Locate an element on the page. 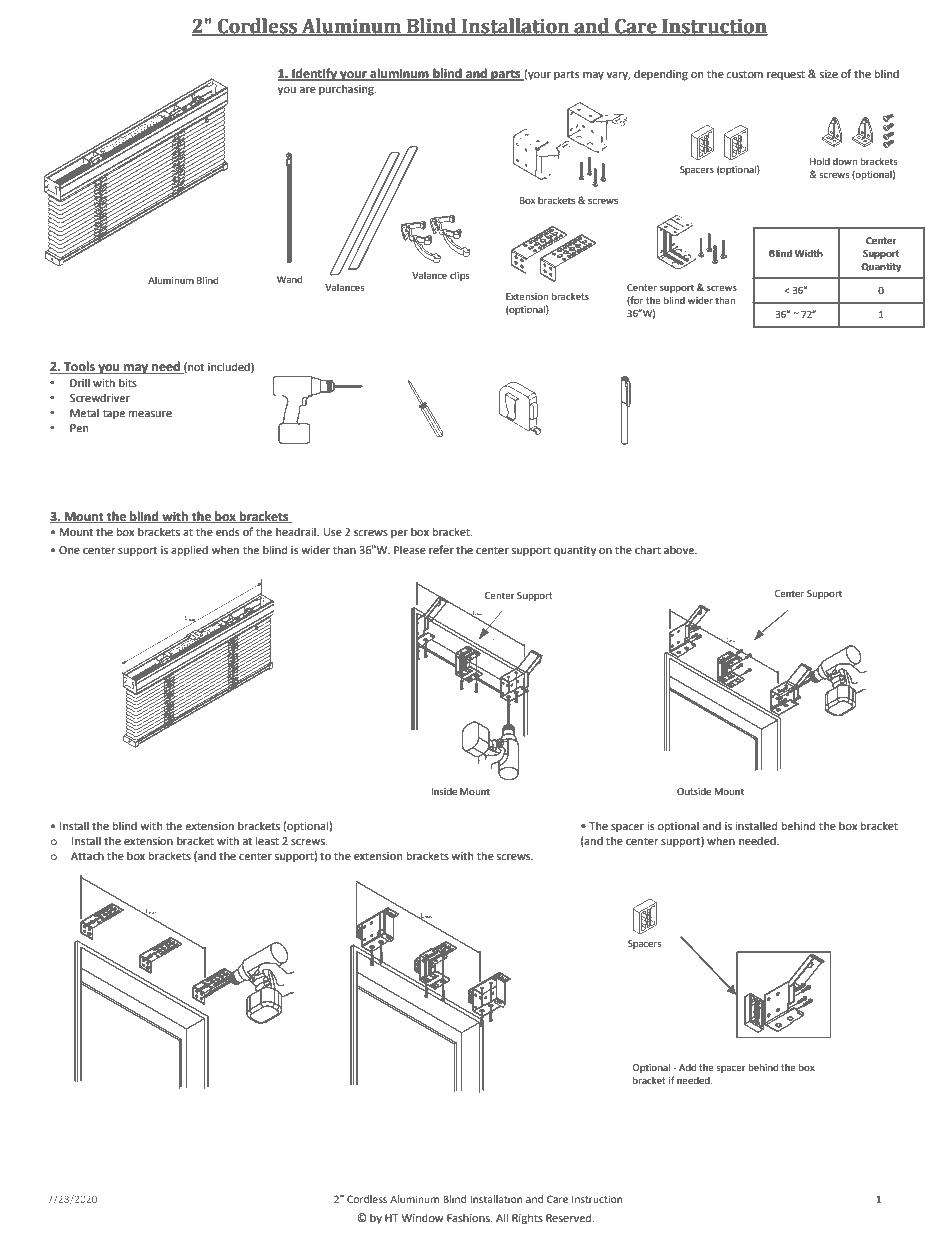 The image size is (952, 1233). custom is located at coordinates (744, 74).
